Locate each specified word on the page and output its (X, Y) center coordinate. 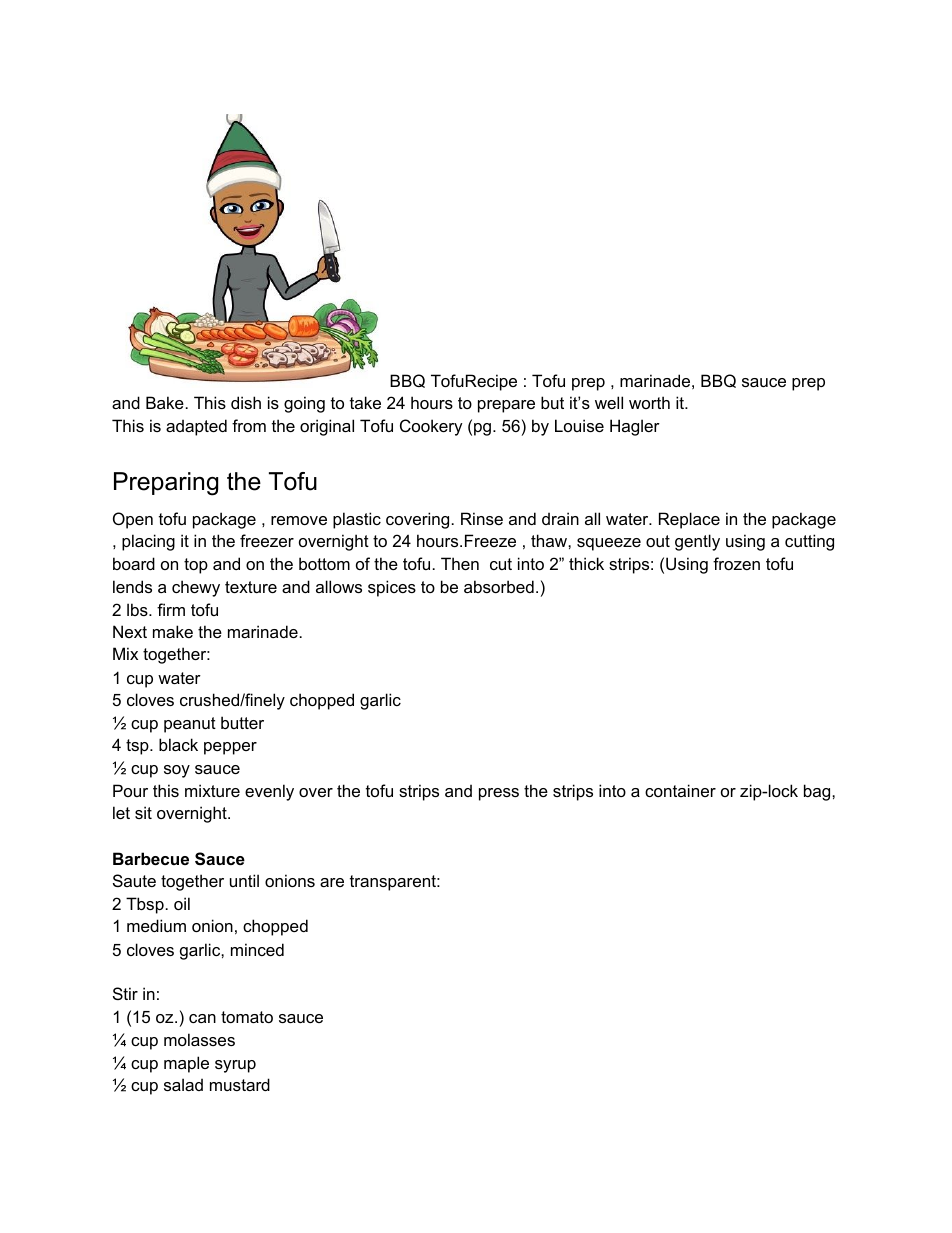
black (178, 744)
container (680, 790)
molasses (199, 1039)
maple (186, 1064)
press (499, 794)
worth (649, 402)
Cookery (431, 427)
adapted (196, 427)
